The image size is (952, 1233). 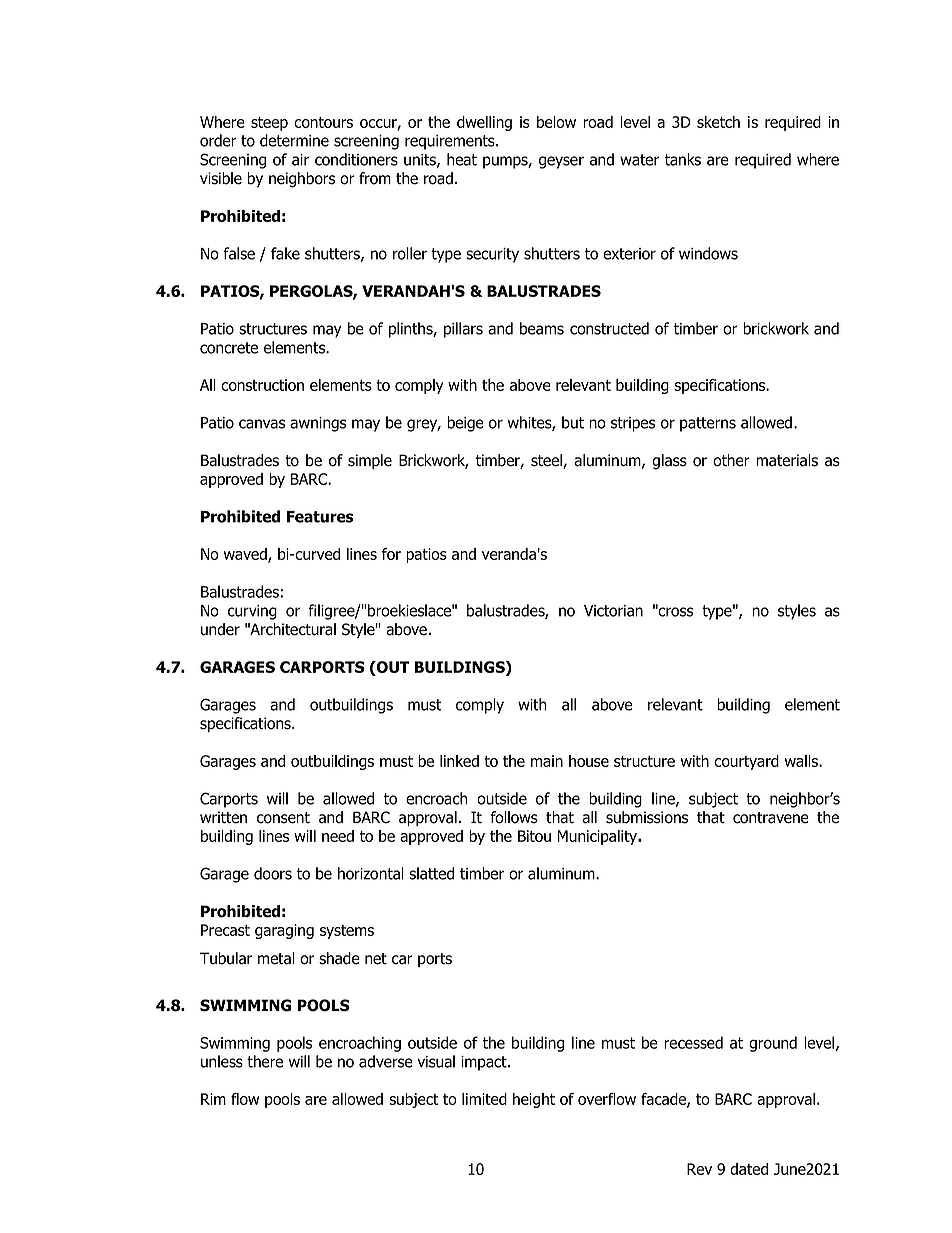 What do you see at coordinates (484, 123) in the document?
I see `dwelling` at bounding box center [484, 123].
